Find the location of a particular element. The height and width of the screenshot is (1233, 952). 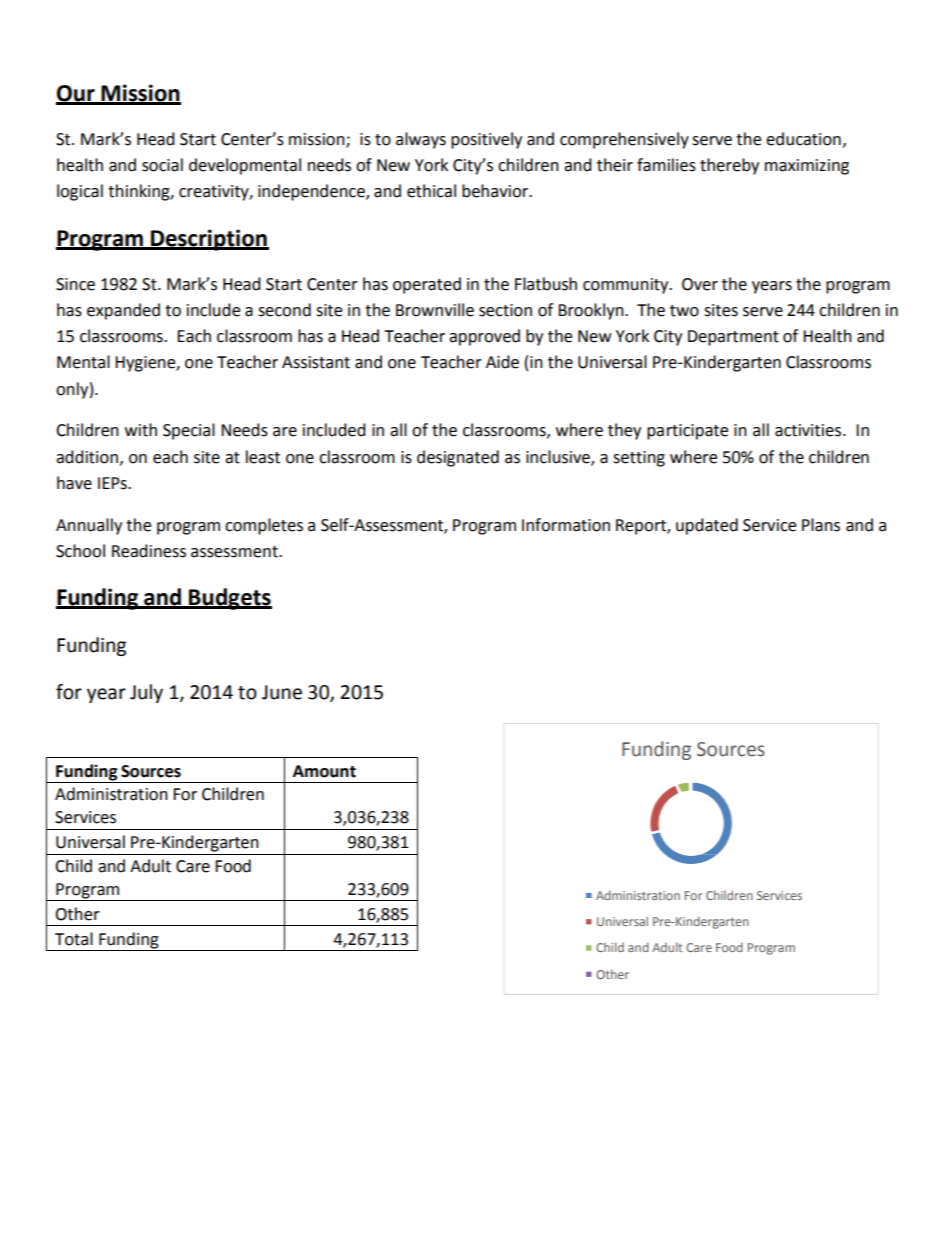

Information is located at coordinates (566, 525).
